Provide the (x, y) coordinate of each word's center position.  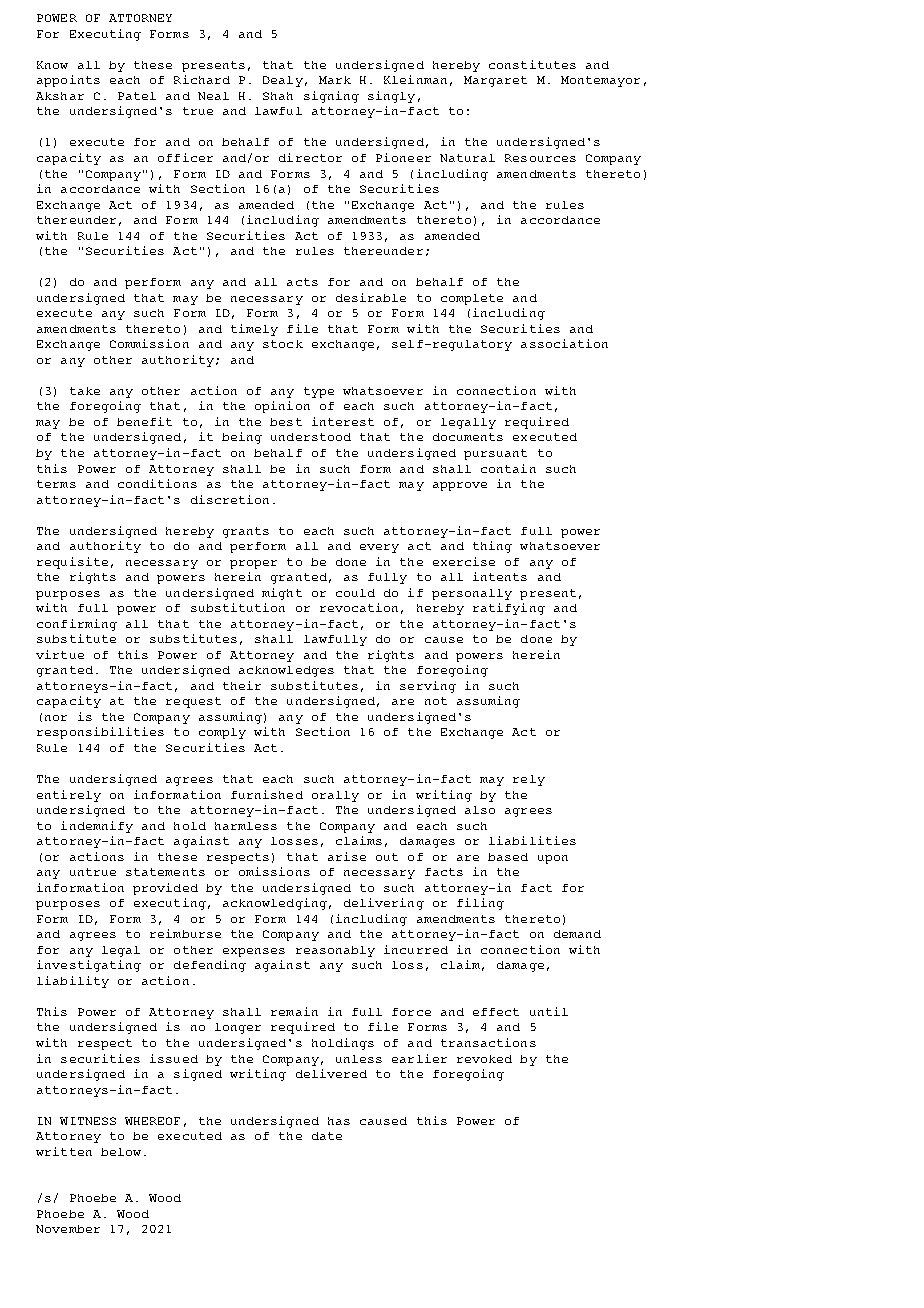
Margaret (495, 81)
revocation (359, 607)
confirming (77, 625)
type (319, 392)
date (327, 1136)
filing (480, 904)
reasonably (335, 951)
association (564, 343)
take (85, 391)
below (121, 1152)
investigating (89, 966)
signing (331, 97)
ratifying (509, 609)
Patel (137, 96)
